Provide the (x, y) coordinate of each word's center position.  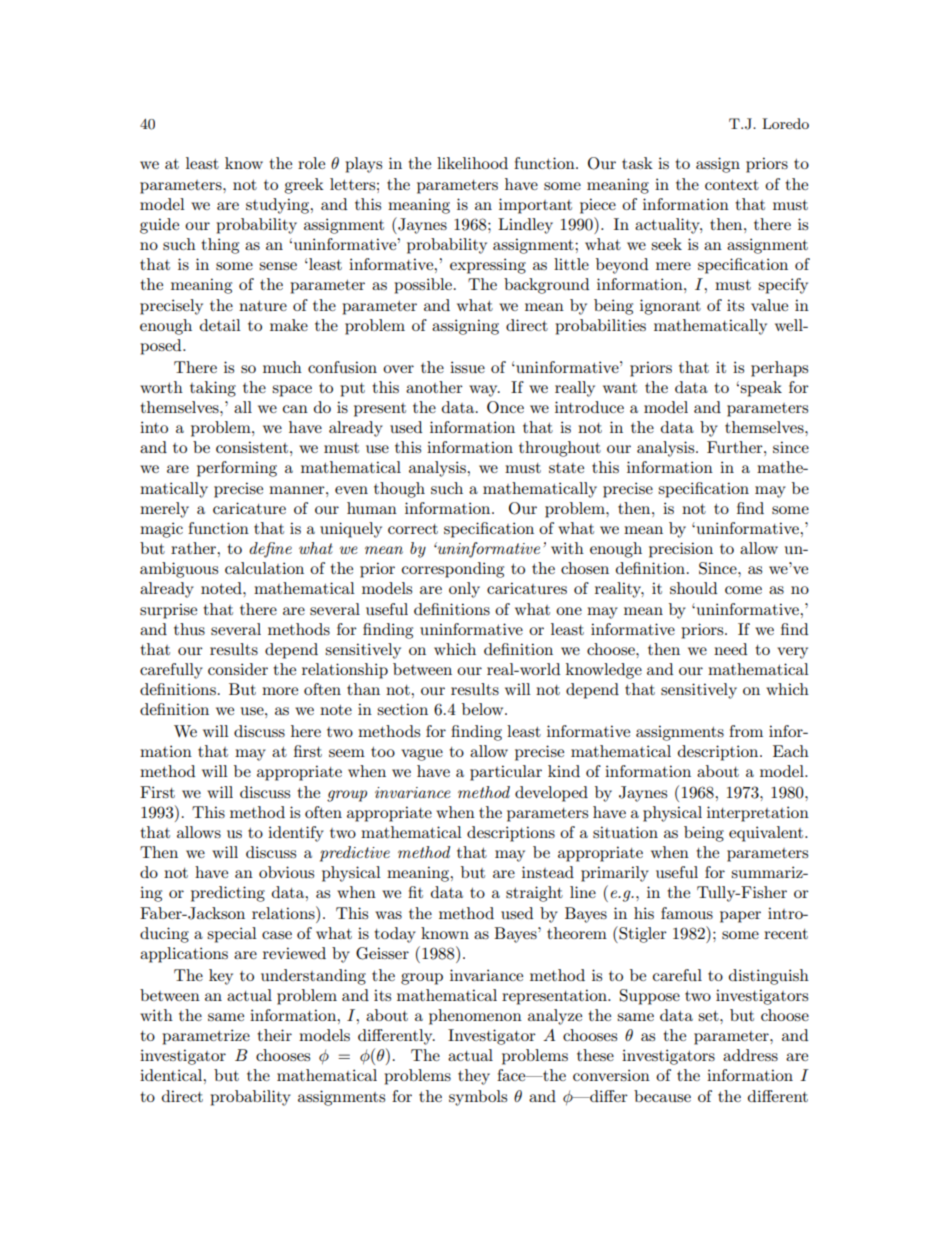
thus (189, 629)
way (484, 391)
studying (279, 206)
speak (761, 389)
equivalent (767, 834)
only (464, 590)
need (730, 649)
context (732, 185)
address (750, 1055)
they (474, 1077)
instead (548, 872)
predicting (228, 894)
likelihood (472, 163)
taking (213, 389)
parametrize (206, 1037)
